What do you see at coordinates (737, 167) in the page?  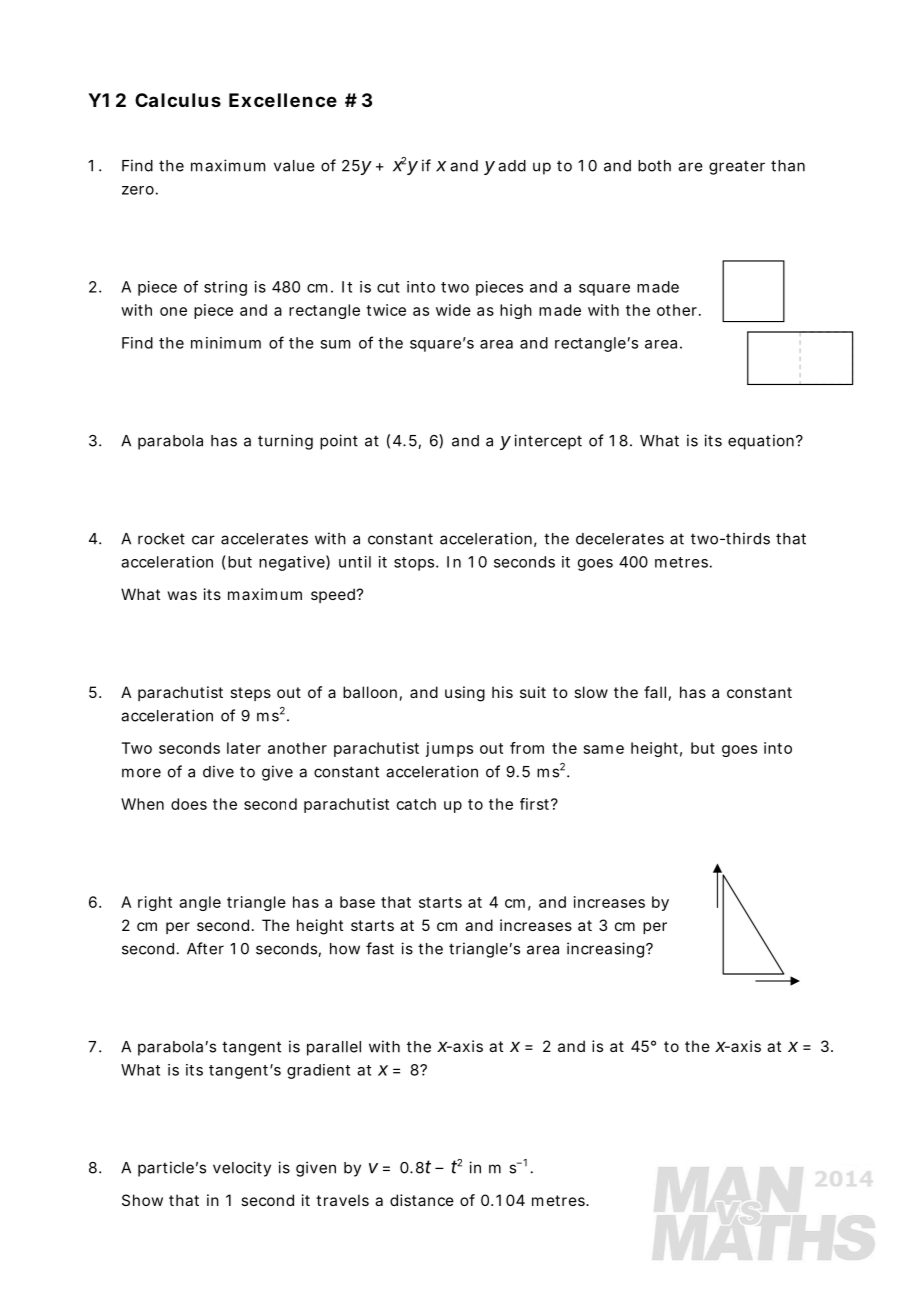 I see `greater` at bounding box center [737, 167].
